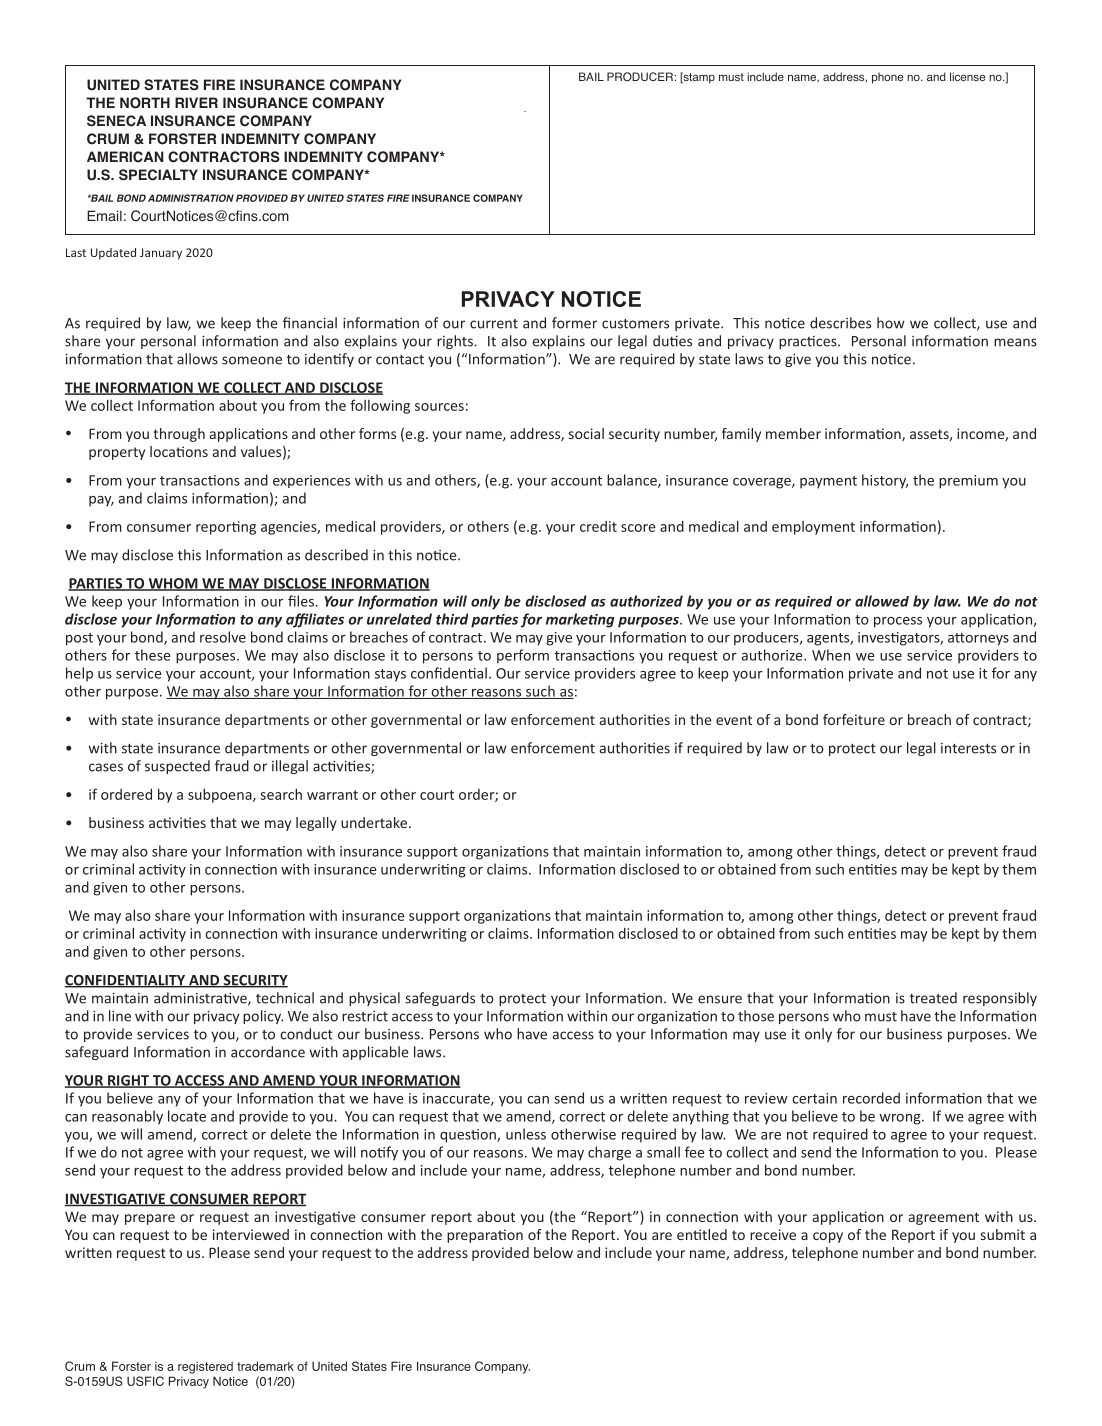 The height and width of the page is (1426, 1102). Describe the element at coordinates (586, 433) in the page. I see `social` at that location.
